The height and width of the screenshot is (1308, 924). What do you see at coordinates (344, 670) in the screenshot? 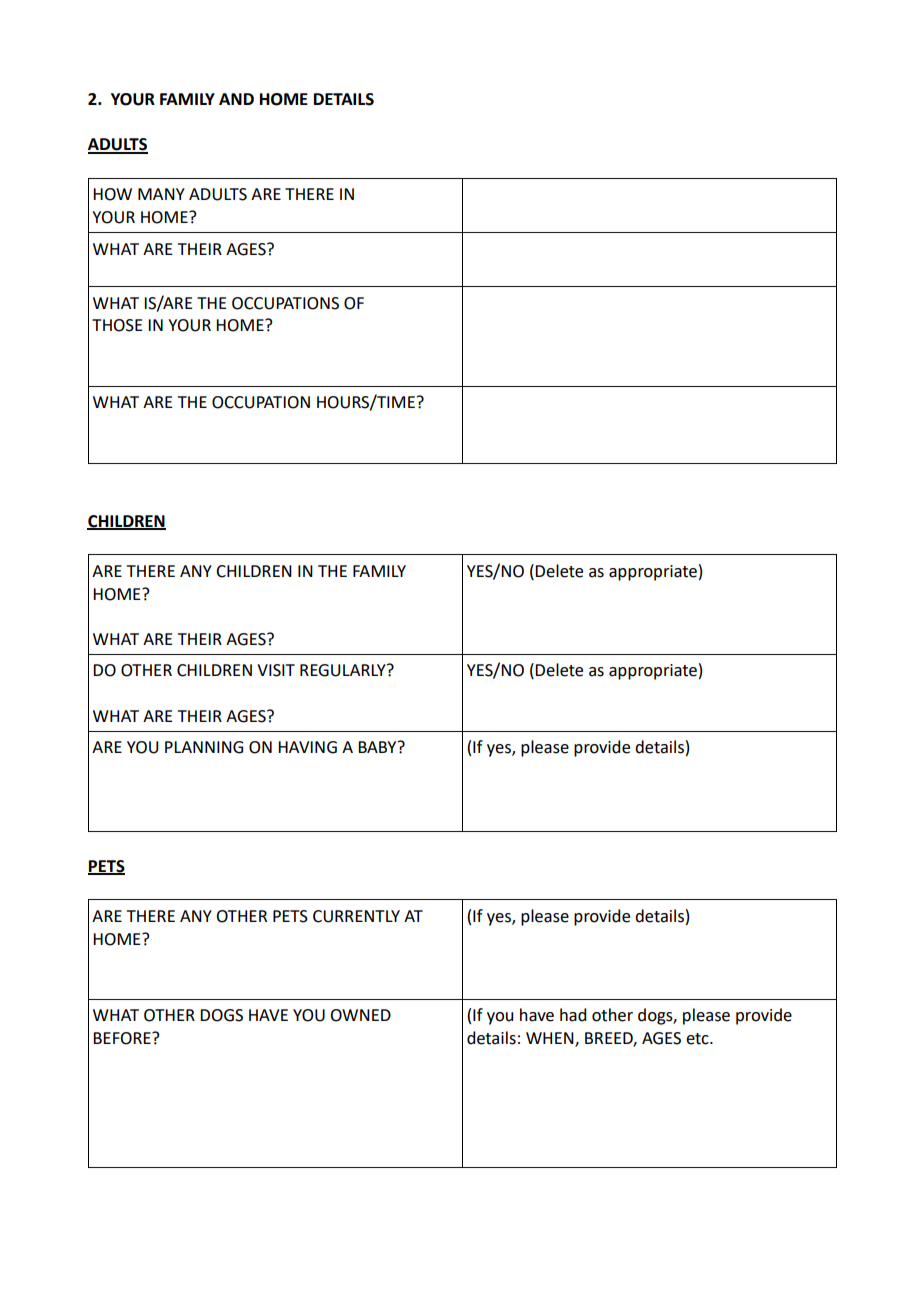
I see `REGULARLY` at bounding box center [344, 670].
